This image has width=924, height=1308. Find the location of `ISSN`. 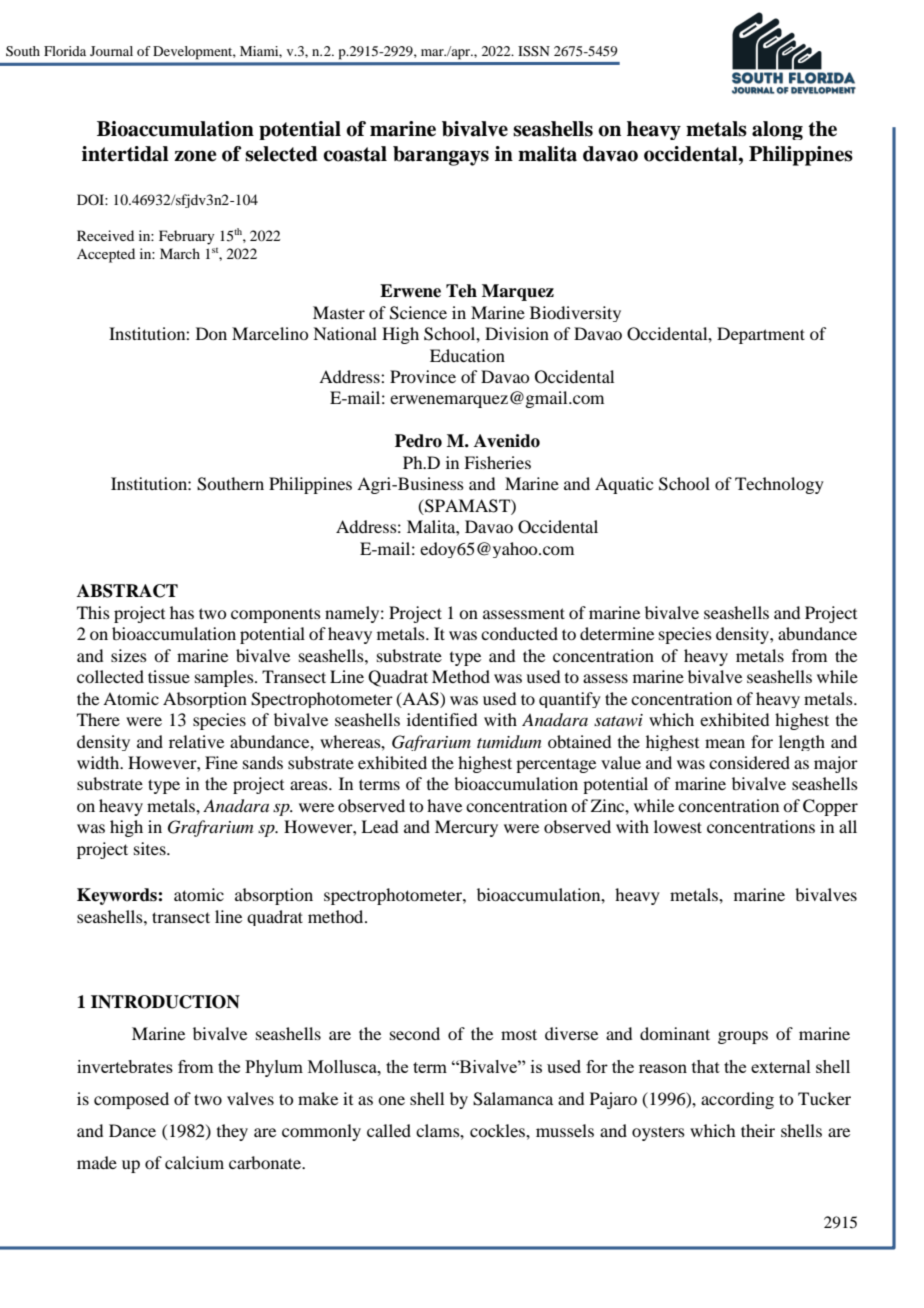

ISSN is located at coordinates (534, 51).
